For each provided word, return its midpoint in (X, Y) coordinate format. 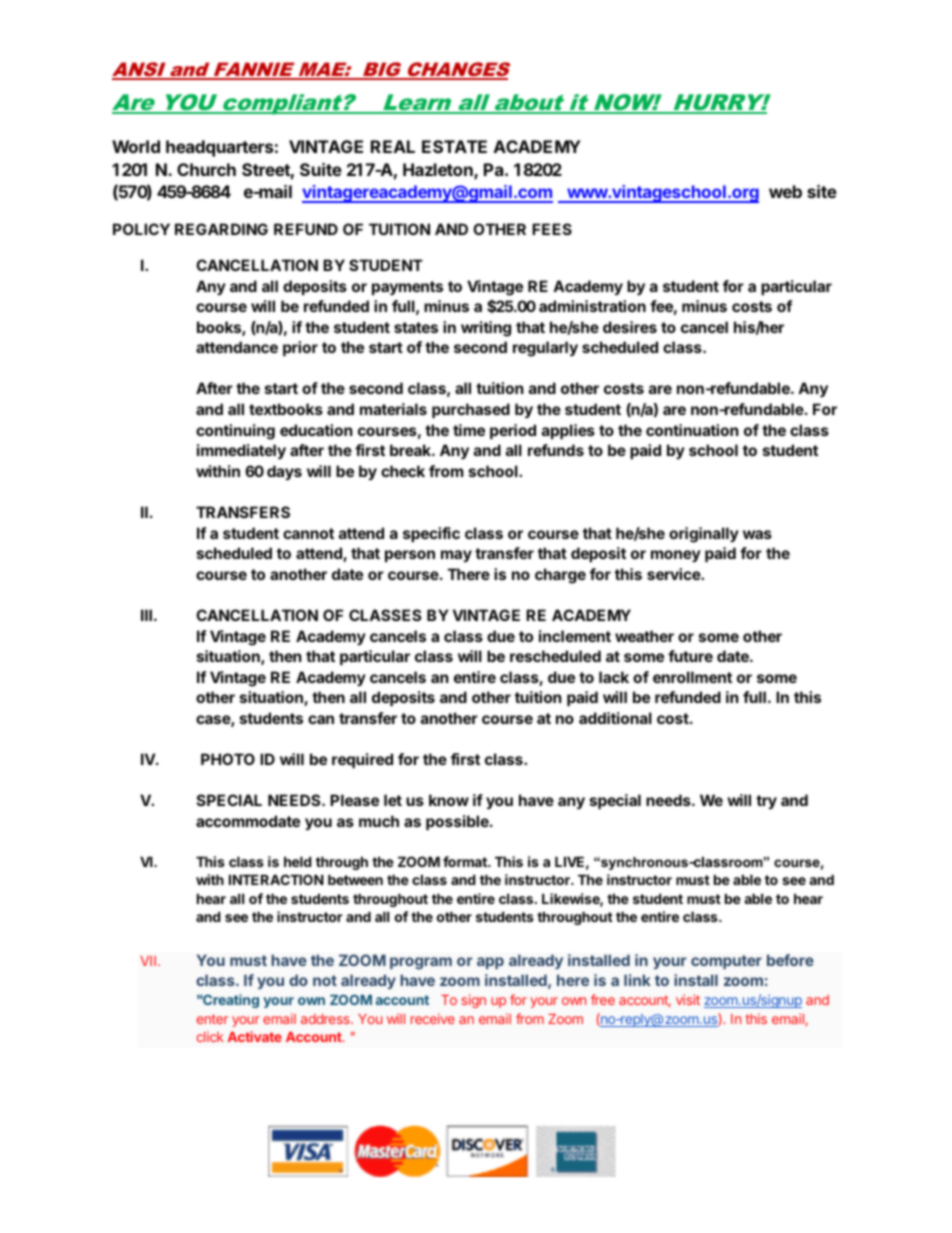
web (785, 191)
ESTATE (454, 146)
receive (433, 1018)
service (674, 574)
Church (206, 169)
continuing (235, 432)
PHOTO (228, 759)
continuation (692, 430)
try (766, 802)
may (456, 556)
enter (212, 1019)
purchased (471, 410)
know (449, 800)
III (146, 615)
